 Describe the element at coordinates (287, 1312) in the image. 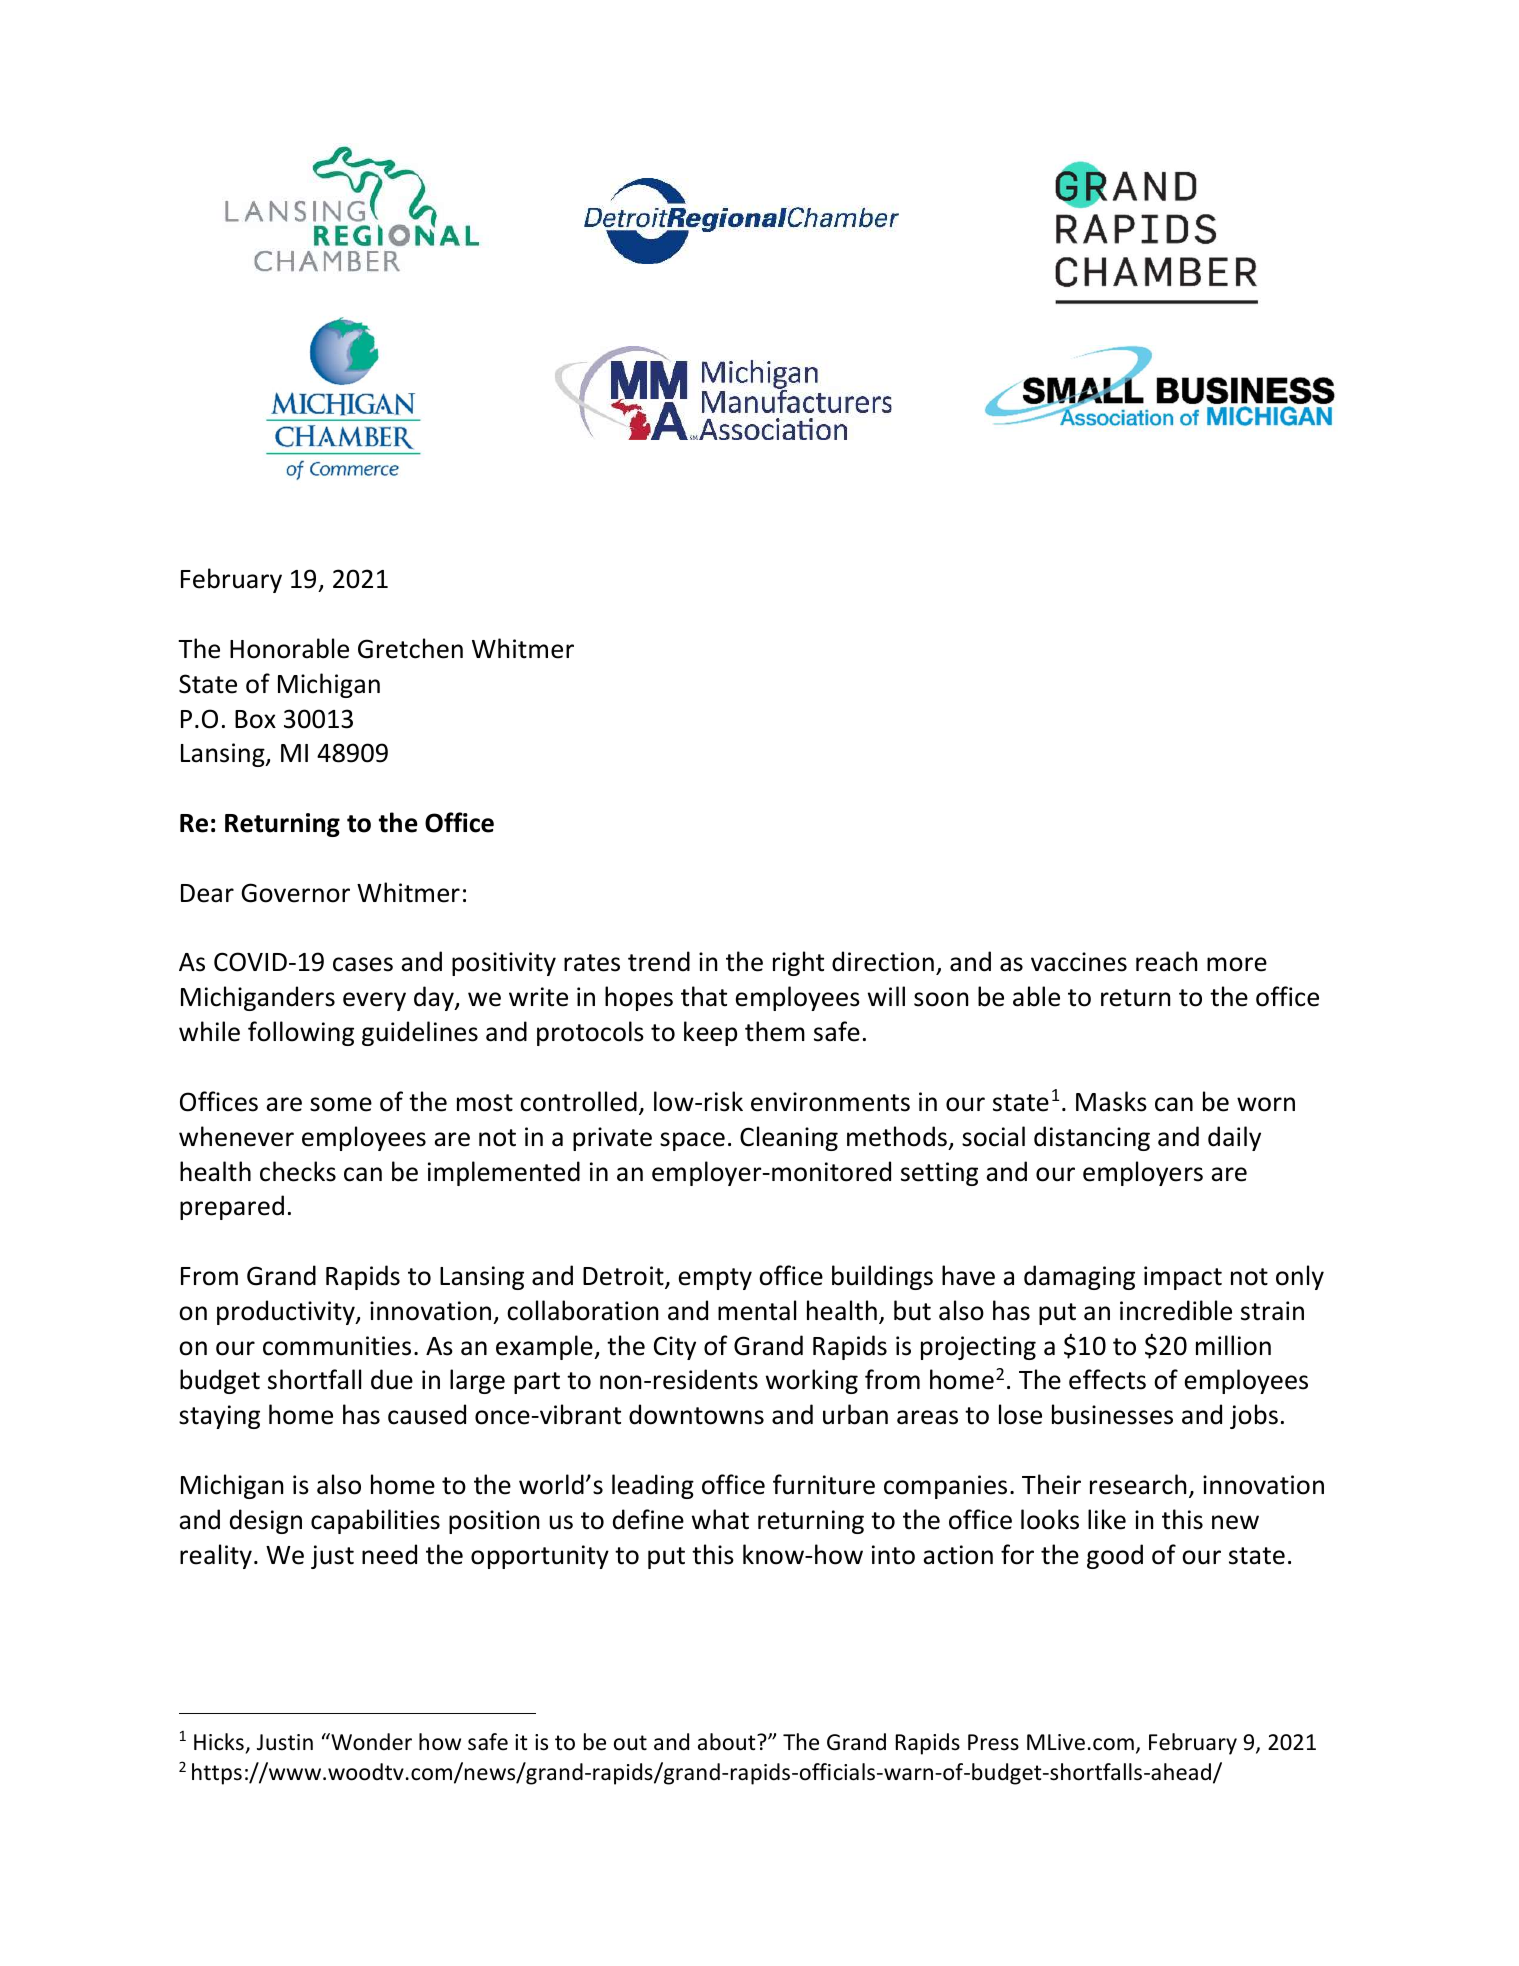

I see `productivity` at that location.
